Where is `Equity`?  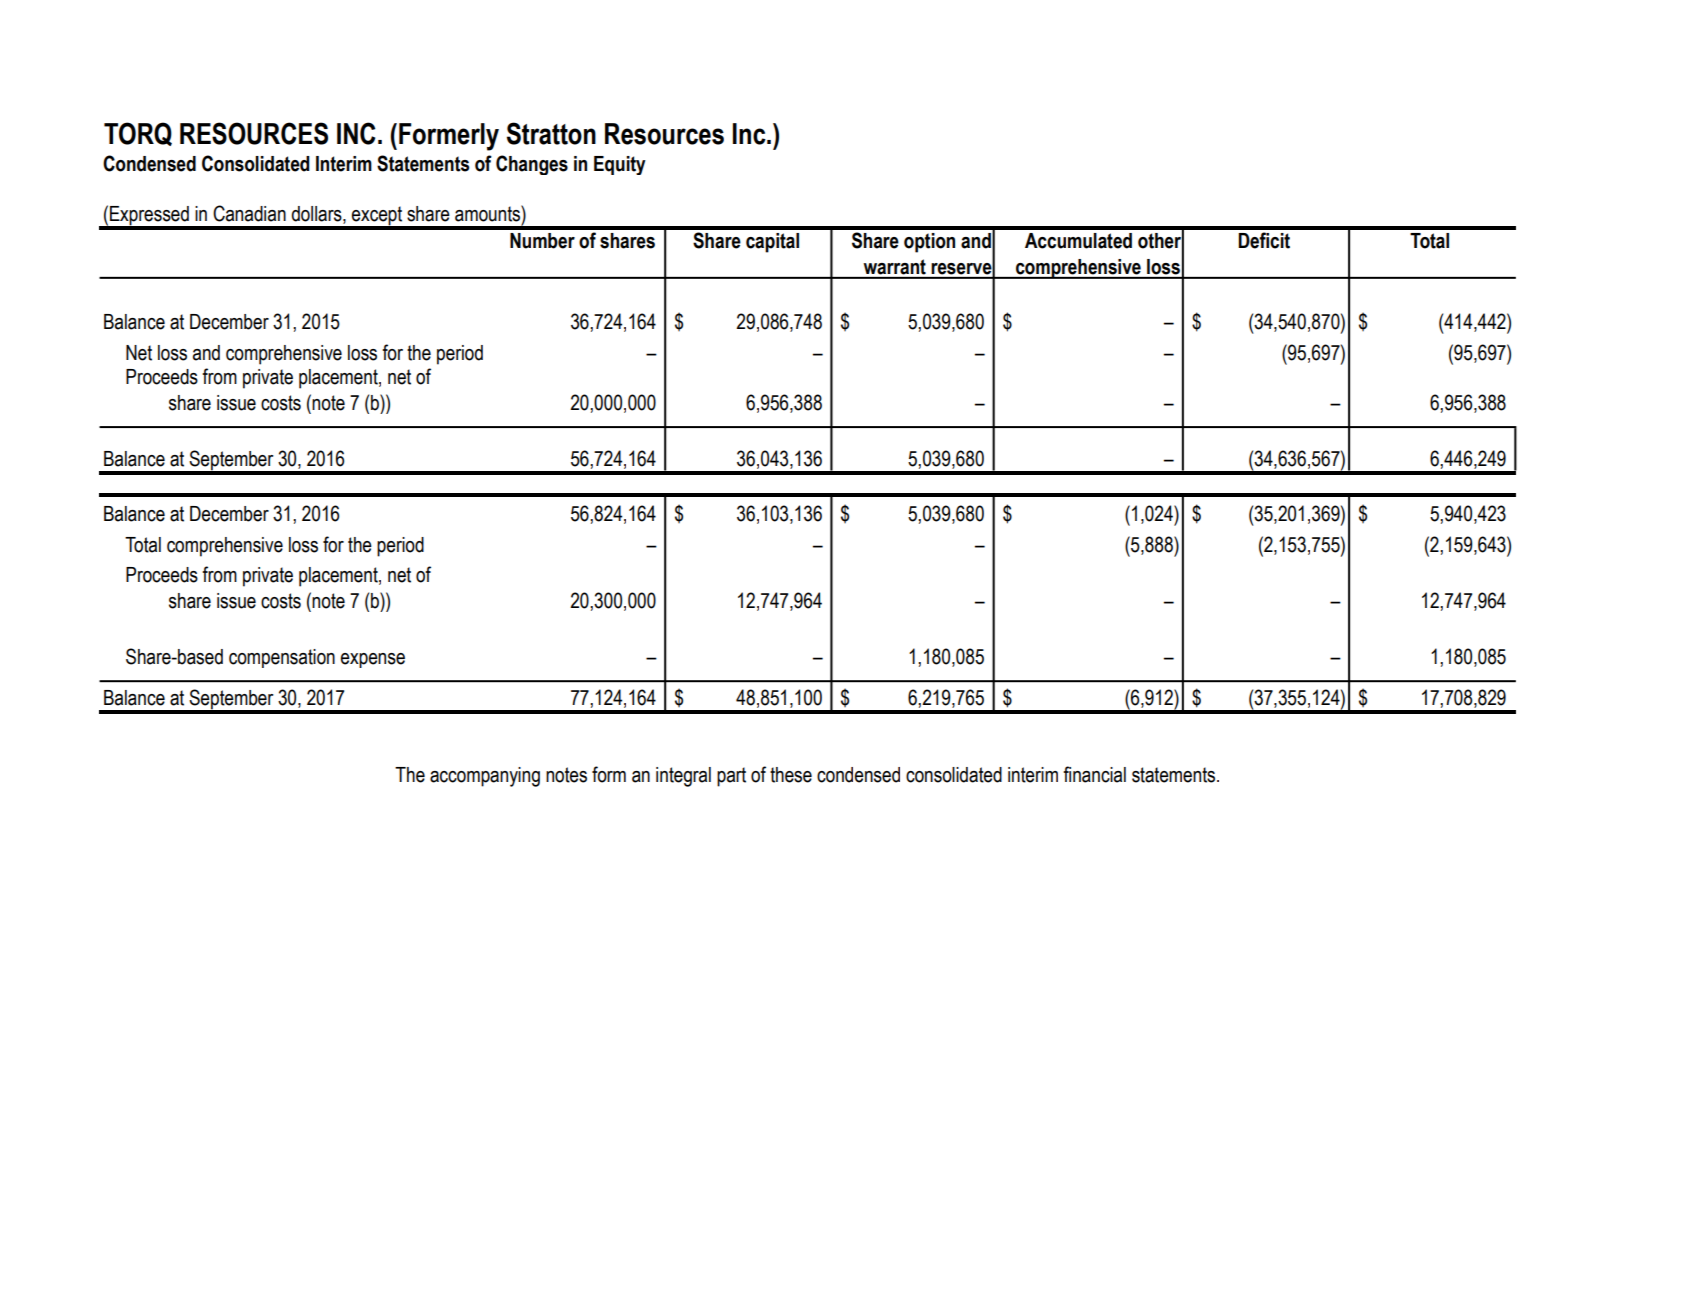 Equity is located at coordinates (620, 165).
